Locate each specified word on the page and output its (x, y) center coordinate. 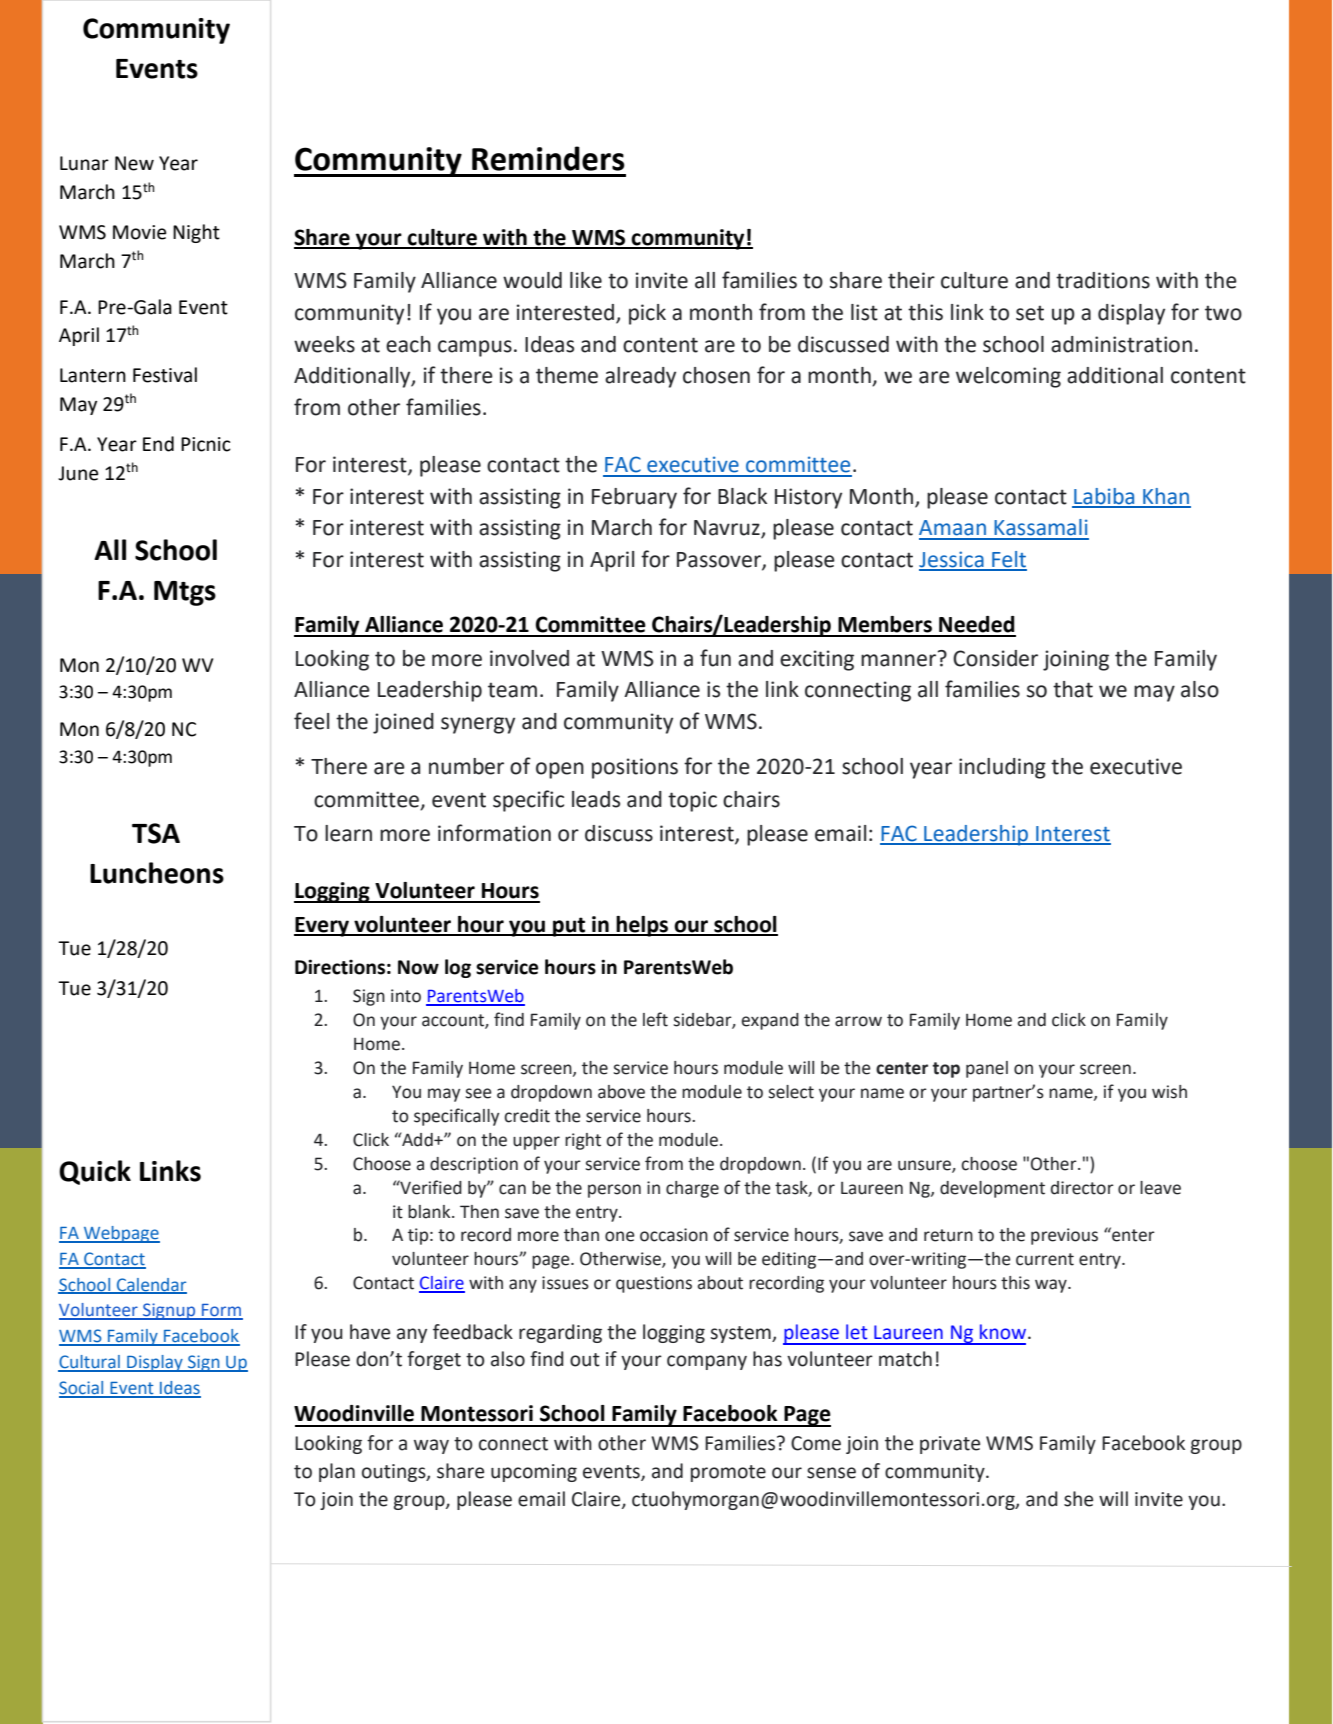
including (1002, 768)
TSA (156, 833)
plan (337, 1472)
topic (692, 801)
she (1078, 1499)
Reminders (548, 158)
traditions (1103, 280)
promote (728, 1473)
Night (196, 233)
